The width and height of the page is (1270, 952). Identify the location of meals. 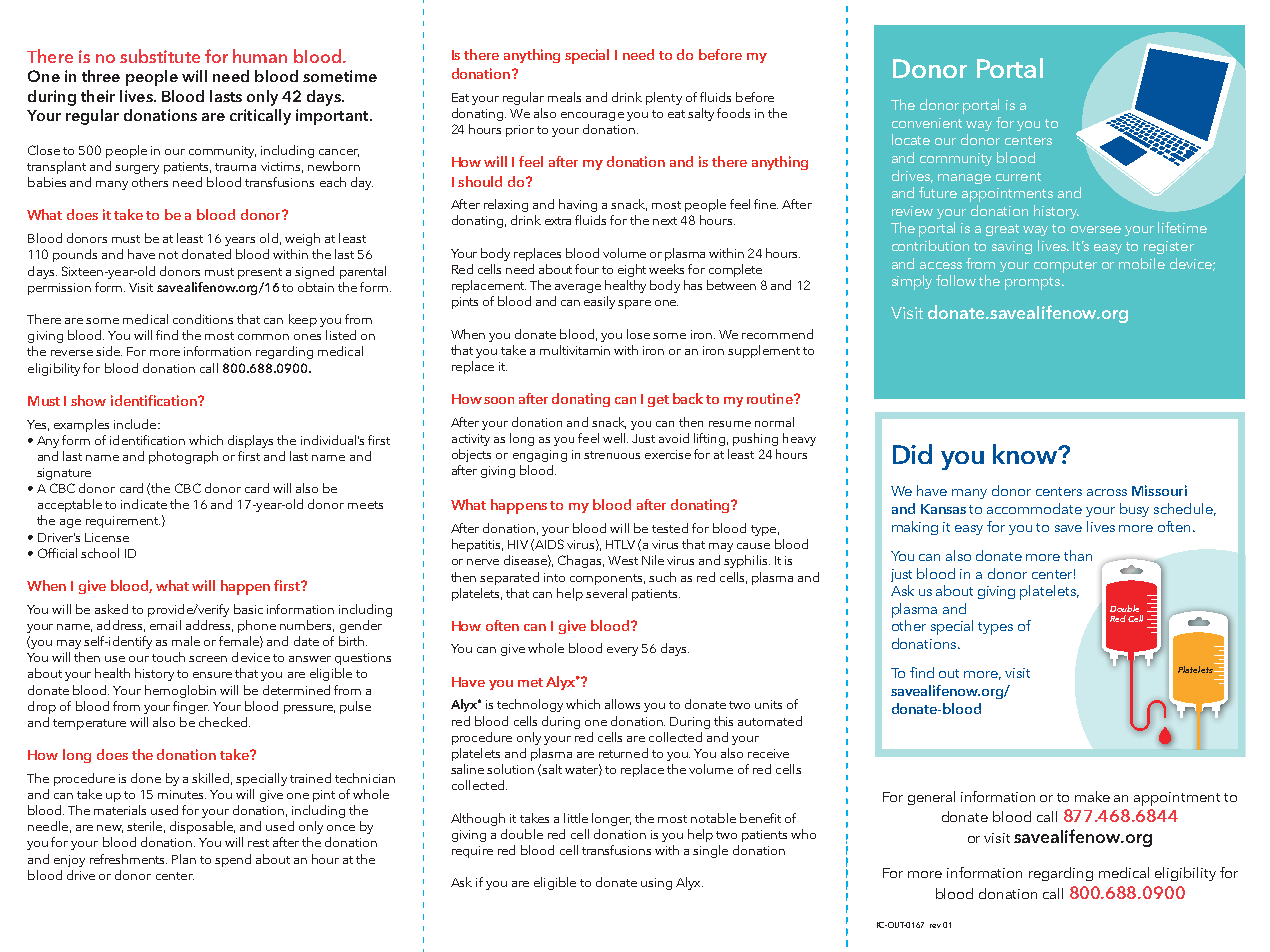
(564, 97).
